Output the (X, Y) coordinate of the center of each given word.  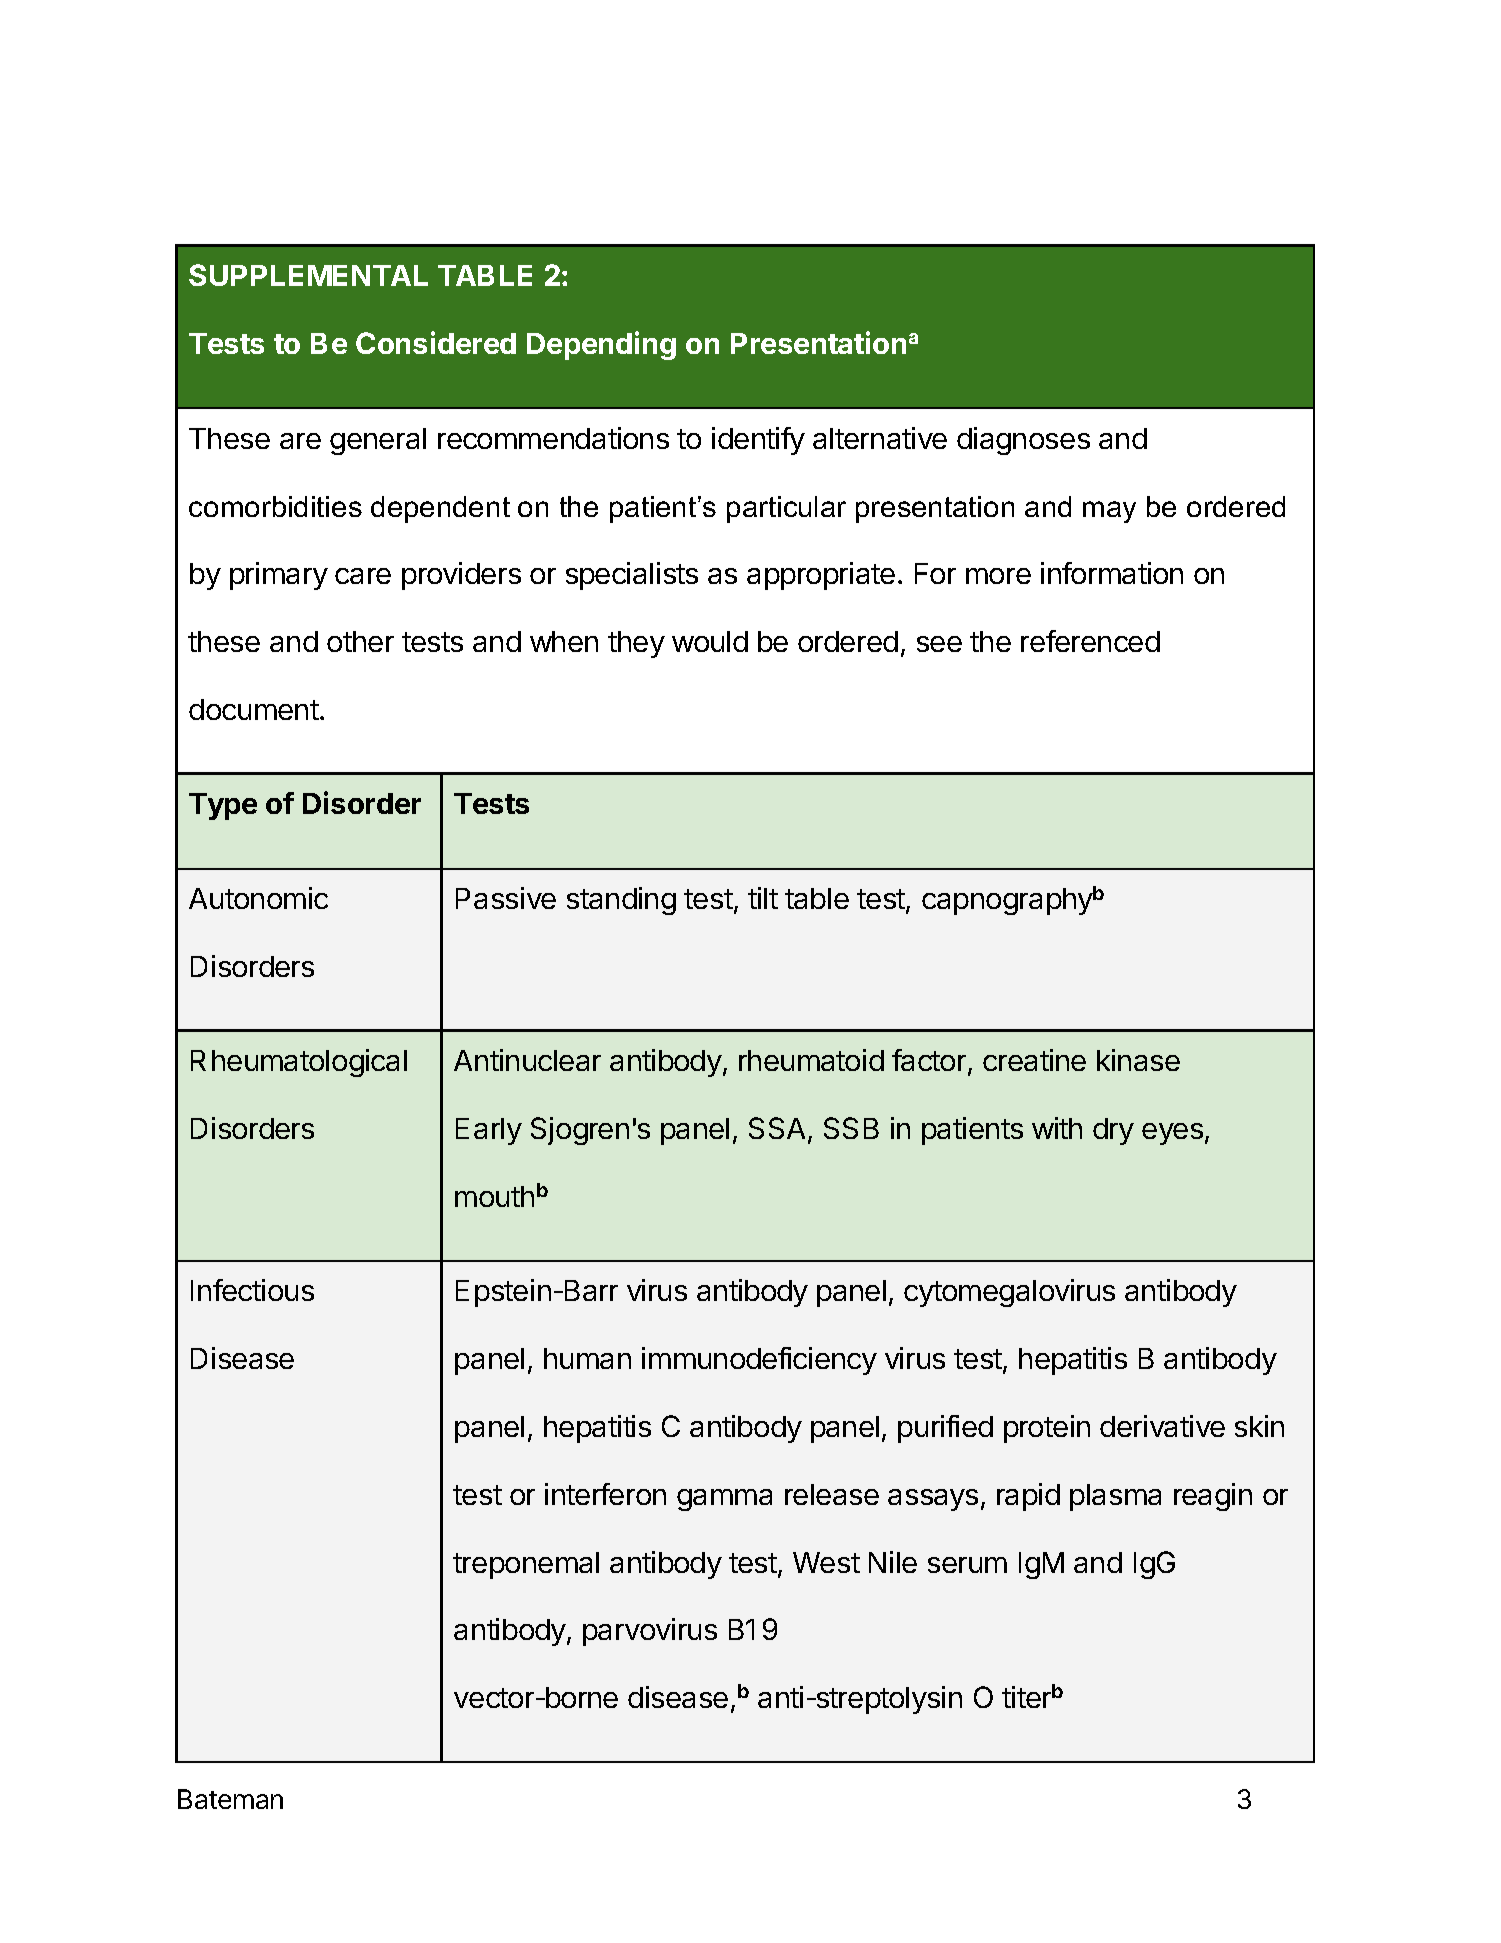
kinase (1138, 1060)
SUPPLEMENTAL (308, 275)
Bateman (230, 1799)
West (826, 1562)
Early (489, 1131)
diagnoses (1023, 441)
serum (967, 1565)
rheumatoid (811, 1060)
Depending (601, 345)
